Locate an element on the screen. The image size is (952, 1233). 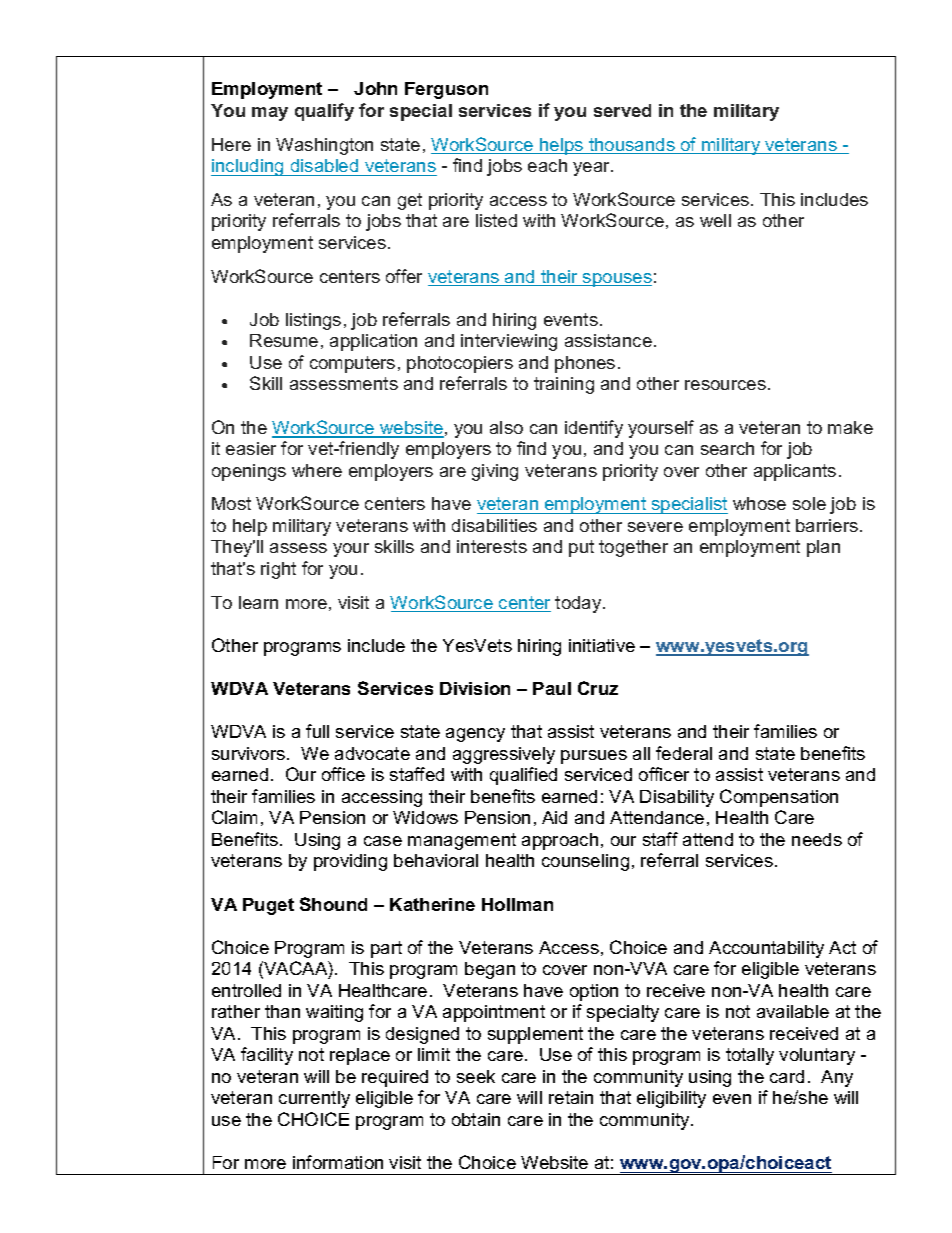
plan is located at coordinates (823, 548).
